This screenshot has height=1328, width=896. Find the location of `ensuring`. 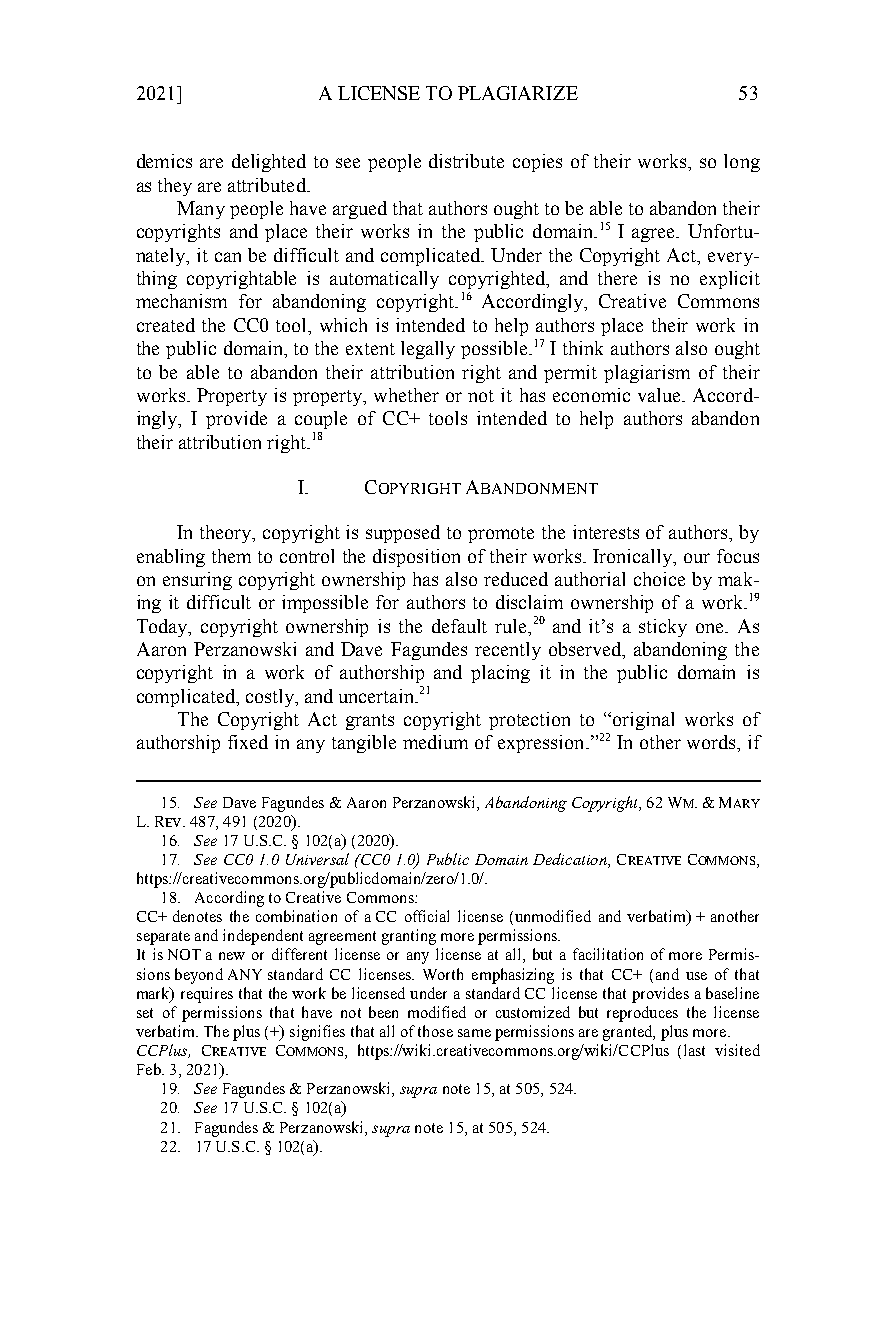

ensuring is located at coordinates (197, 581).
